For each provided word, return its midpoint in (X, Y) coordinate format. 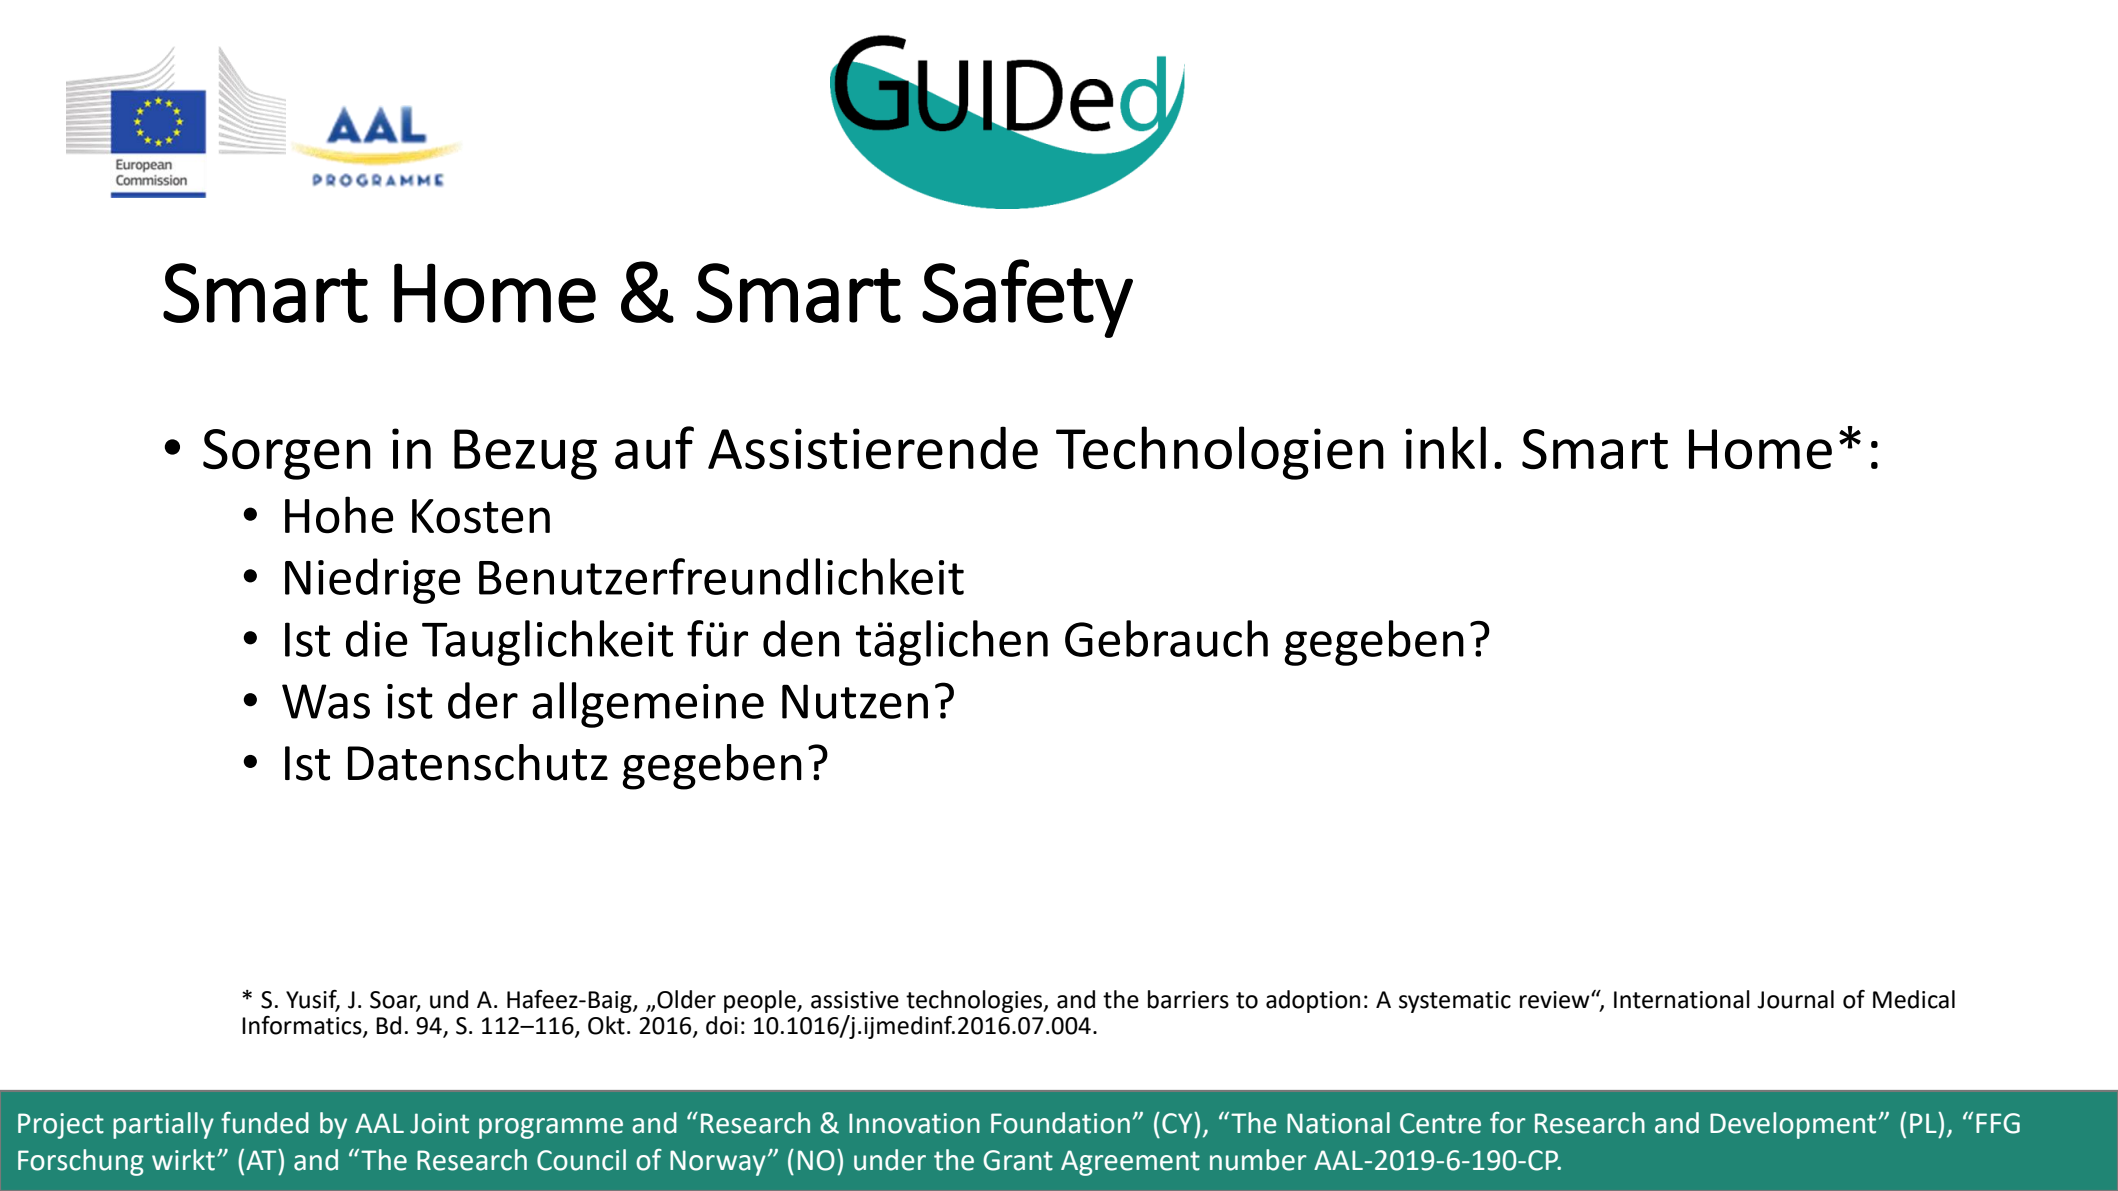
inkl (1445, 447)
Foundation (1060, 1123)
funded (265, 1123)
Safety (1027, 298)
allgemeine (648, 705)
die (377, 638)
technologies (975, 1001)
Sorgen (287, 454)
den (801, 638)
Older (686, 999)
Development (1793, 1125)
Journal (1795, 999)
